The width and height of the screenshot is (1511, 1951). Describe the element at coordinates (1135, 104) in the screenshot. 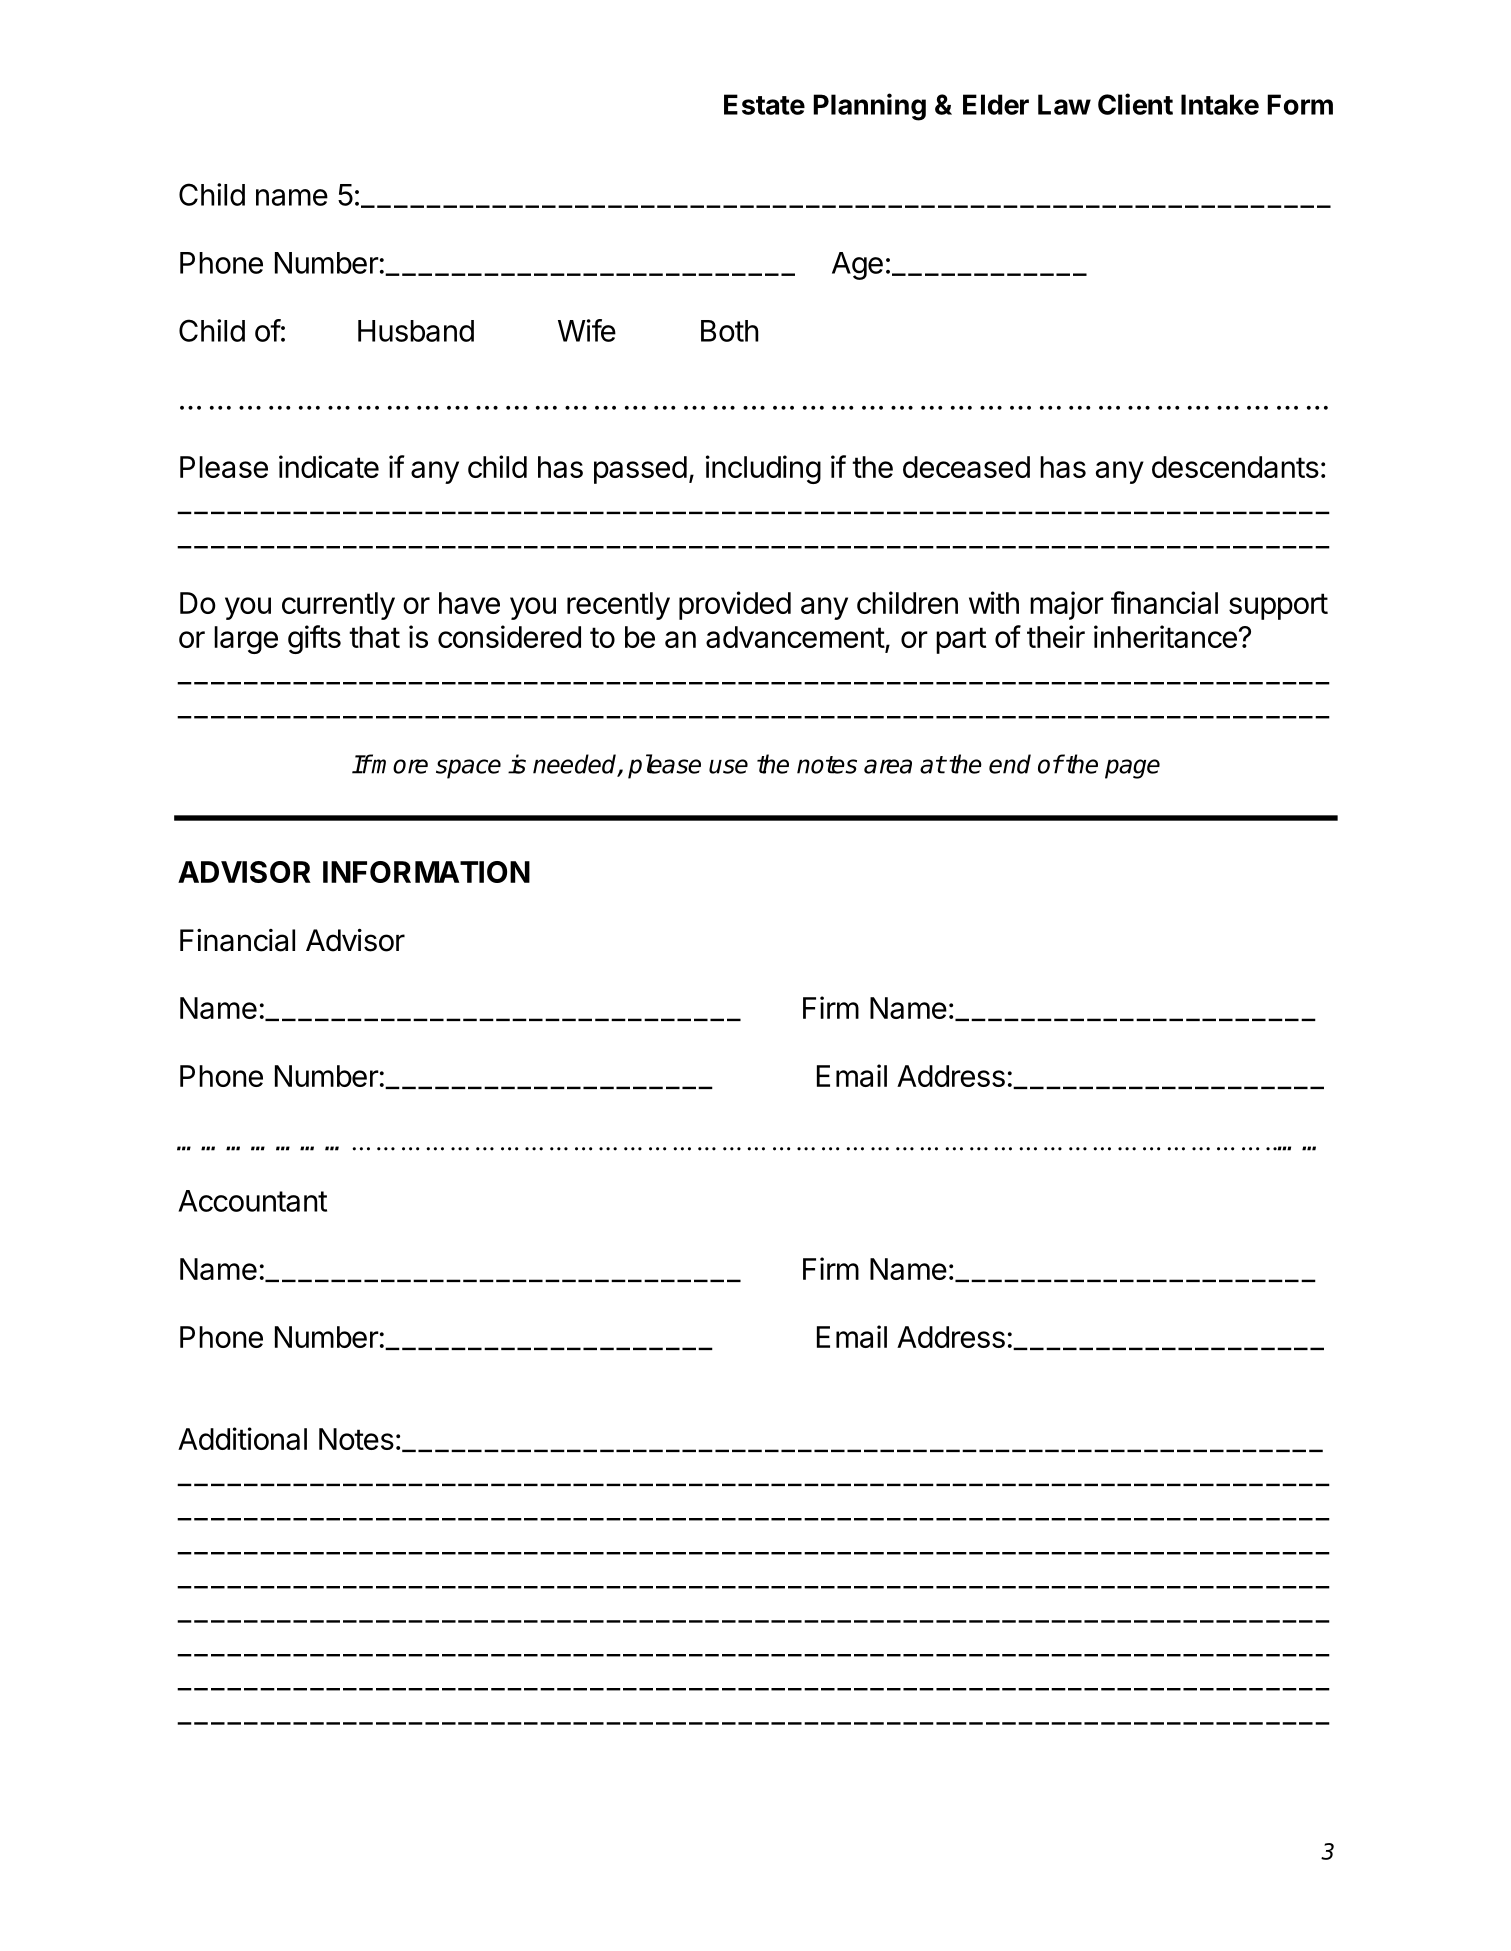

I see `Client` at that location.
